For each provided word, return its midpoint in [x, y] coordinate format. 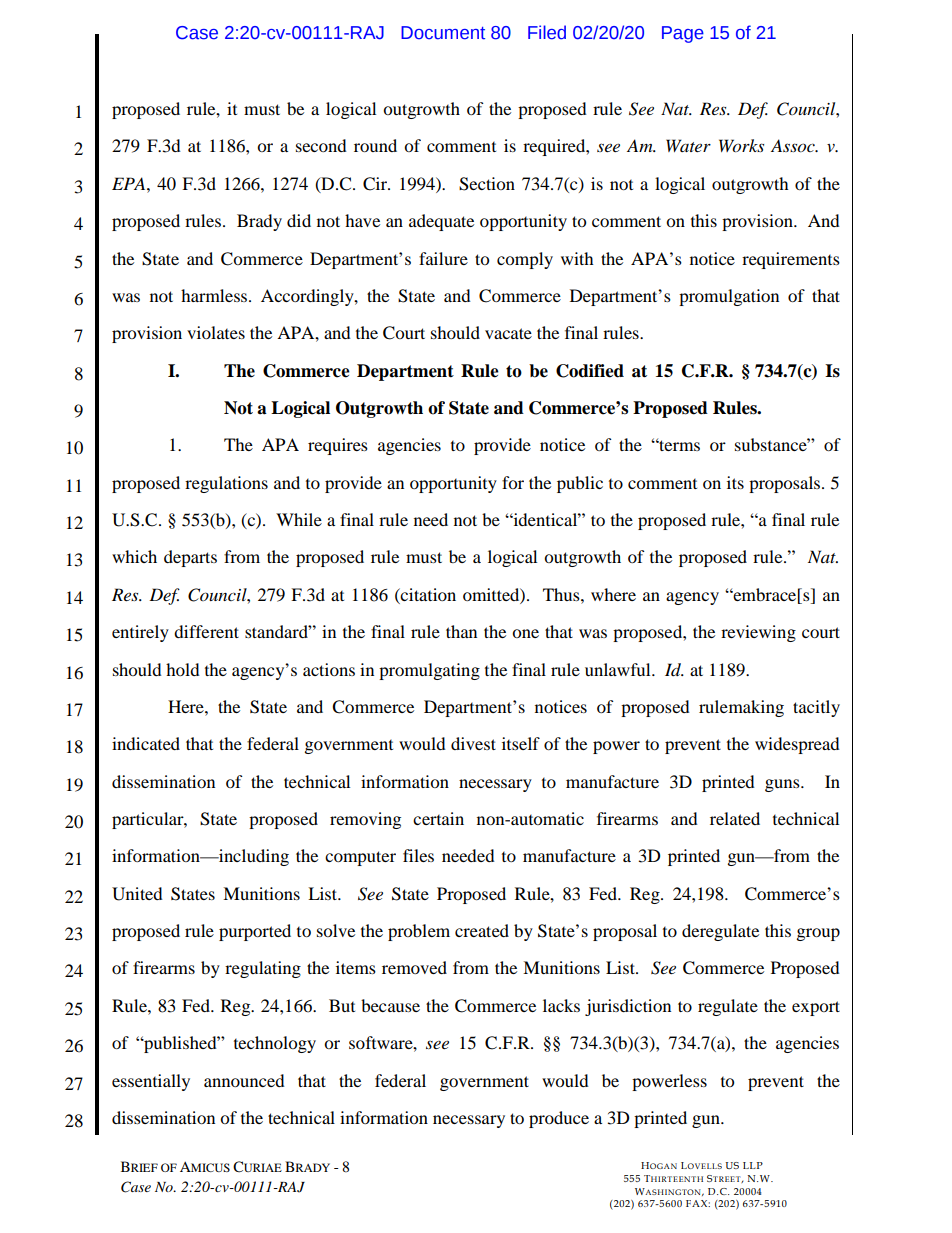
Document [443, 33]
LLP [753, 1165]
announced [244, 1080]
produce [559, 1119]
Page [683, 34]
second [321, 145]
